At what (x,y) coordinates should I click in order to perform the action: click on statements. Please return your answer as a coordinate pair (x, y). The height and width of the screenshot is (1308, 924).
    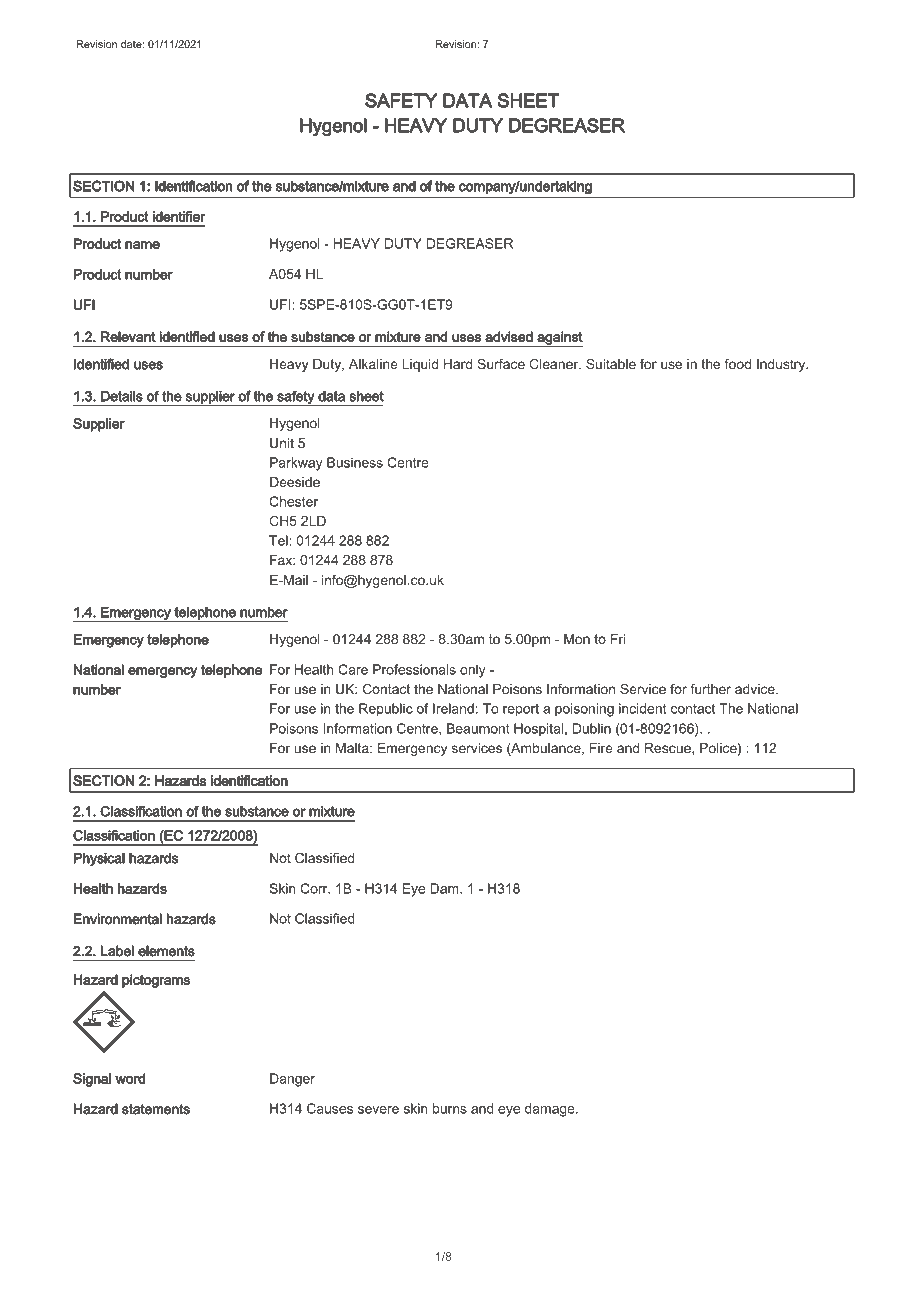
    Looking at the image, I should click on (156, 1109).
